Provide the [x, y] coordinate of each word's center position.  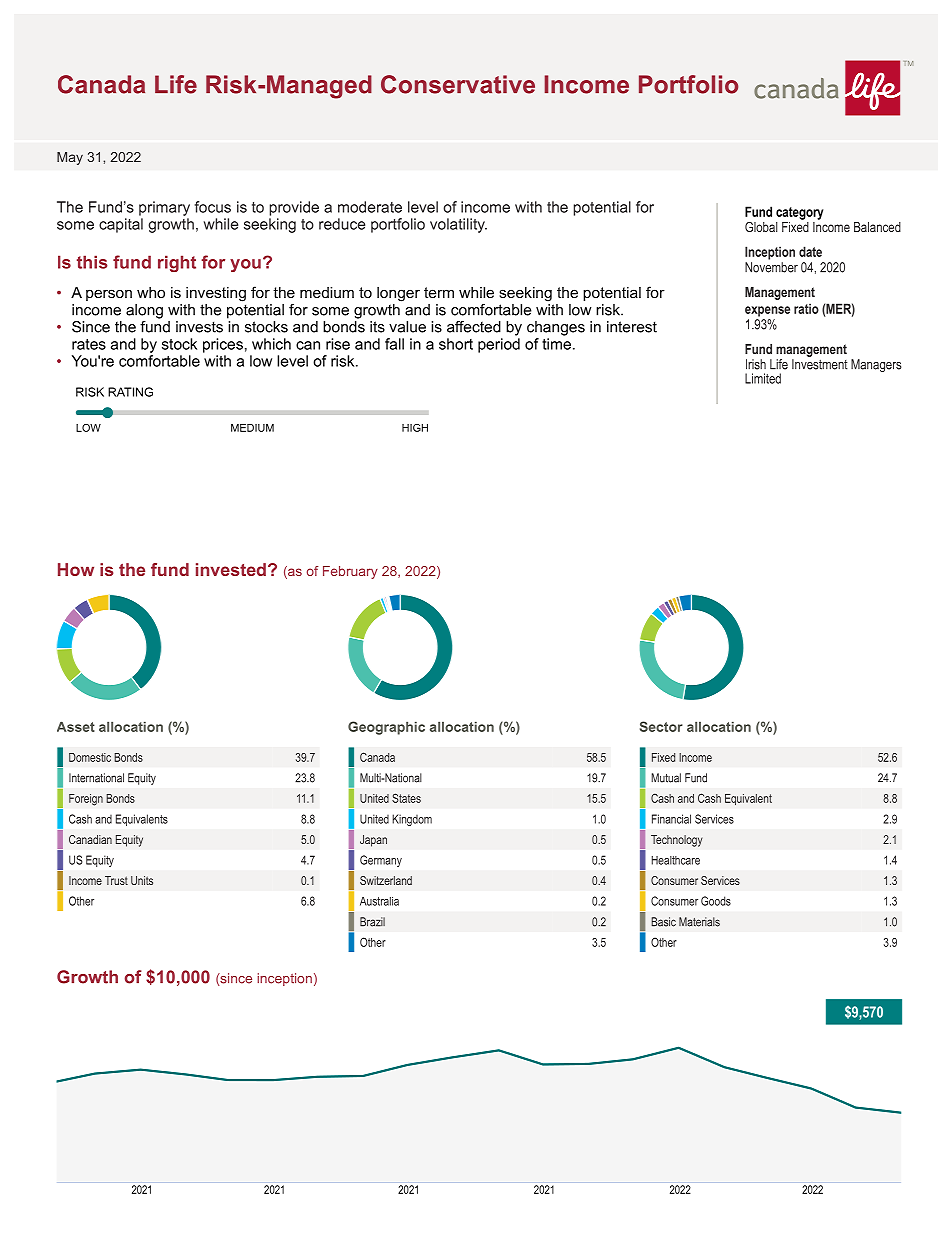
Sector [661, 726]
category [799, 213]
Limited [763, 378]
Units [142, 880]
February [350, 572]
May [70, 158]
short [456, 344]
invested [231, 569]
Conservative [458, 84]
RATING [130, 392]
